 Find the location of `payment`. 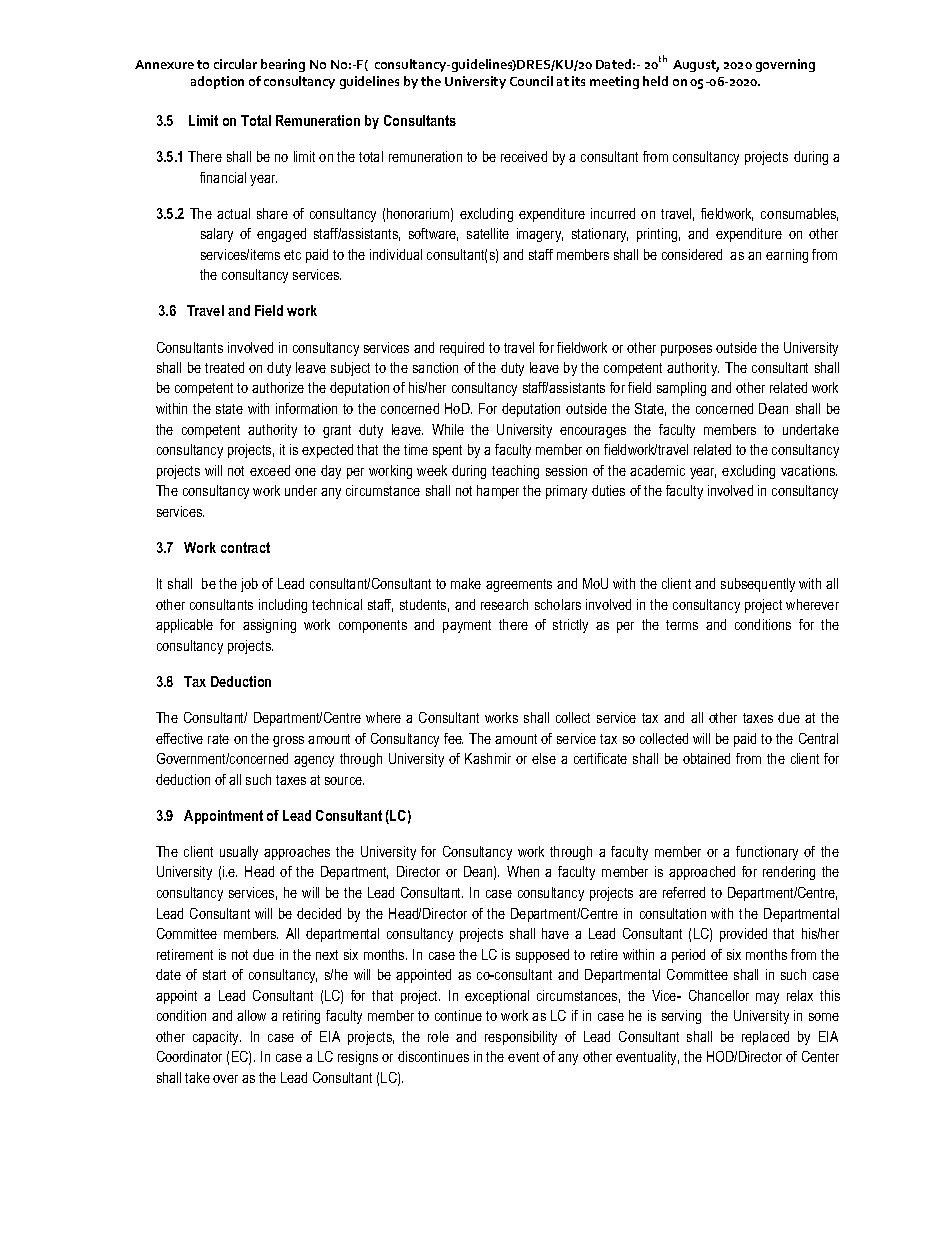

payment is located at coordinates (467, 626).
